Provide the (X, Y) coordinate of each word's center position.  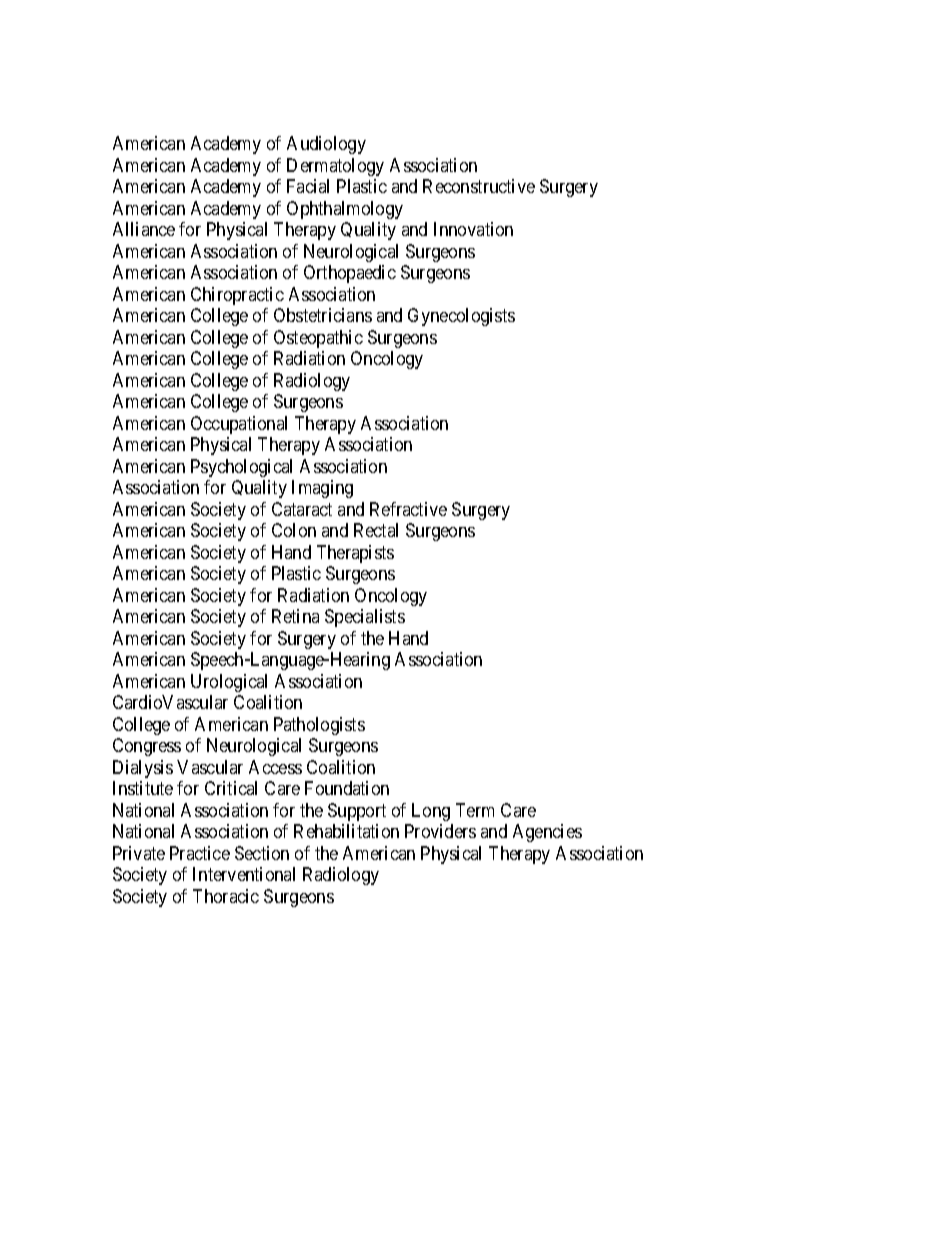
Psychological (241, 468)
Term (475, 810)
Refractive (408, 509)
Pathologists (319, 726)
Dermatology (335, 167)
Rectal (376, 530)
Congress (147, 747)
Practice (200, 853)
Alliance (144, 229)
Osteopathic (318, 339)
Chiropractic (237, 296)
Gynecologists (461, 317)
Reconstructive (479, 186)
